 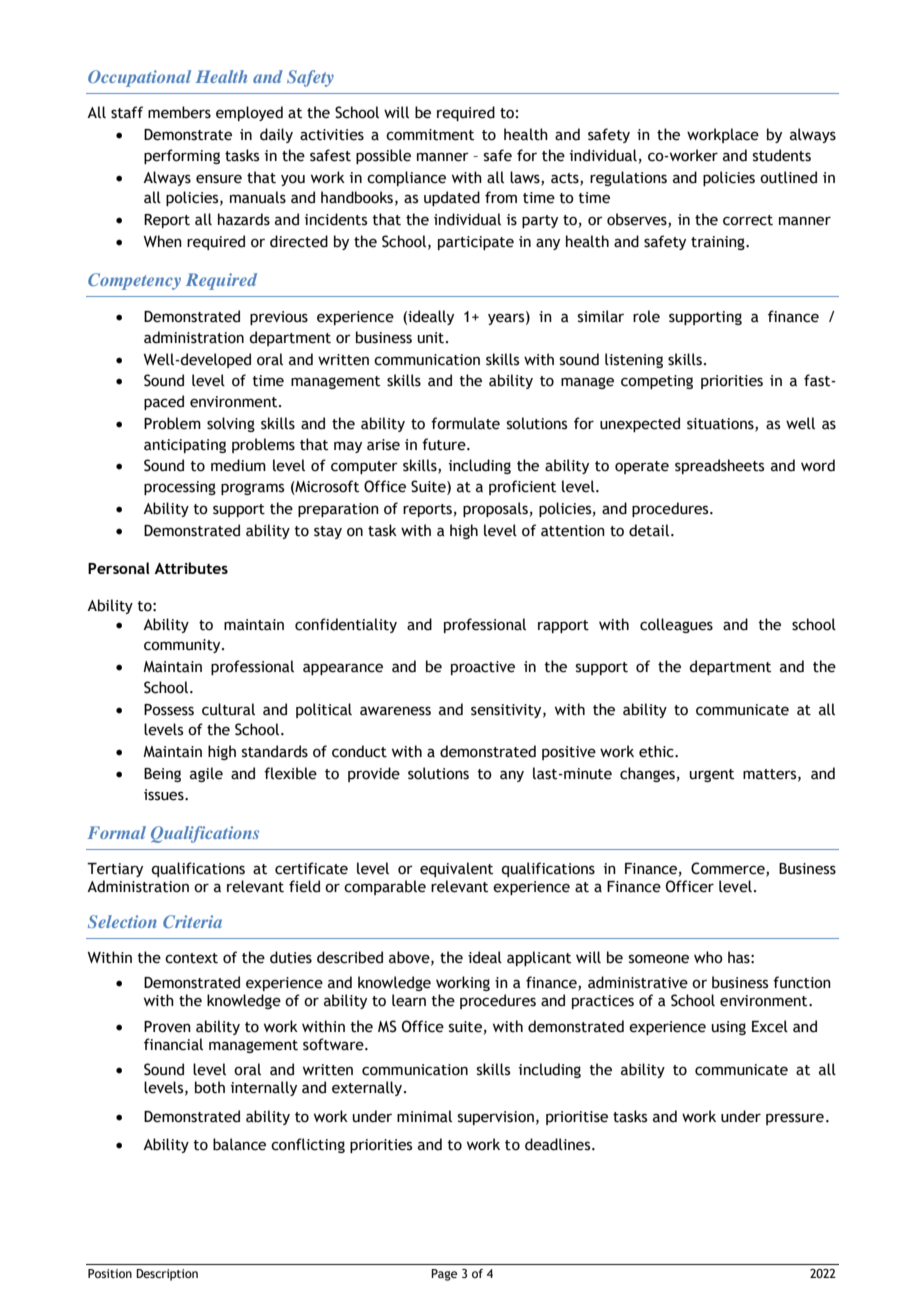 I want to click on Criteria, so click(x=192, y=921).
